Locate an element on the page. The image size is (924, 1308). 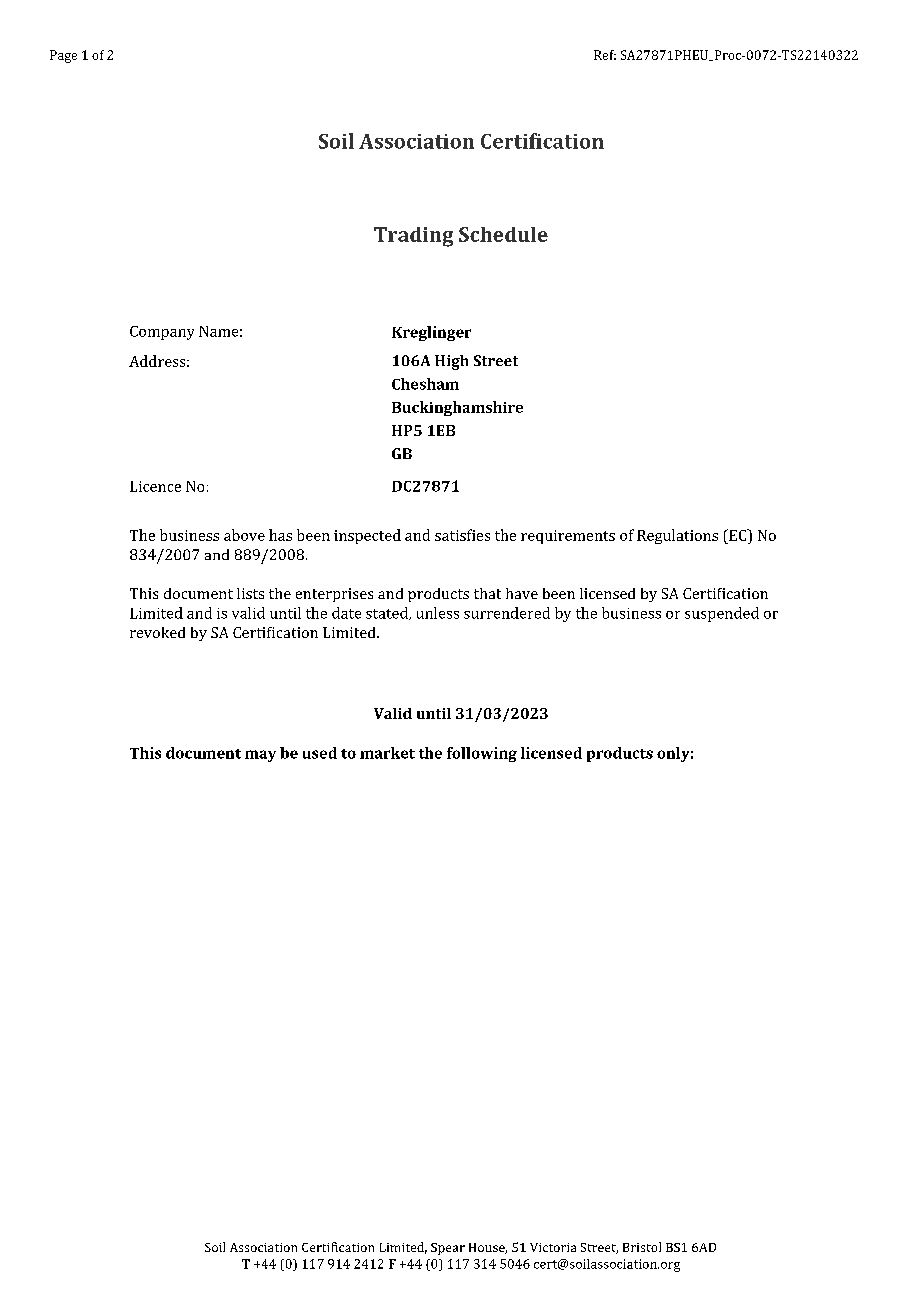
Page is located at coordinates (63, 56).
